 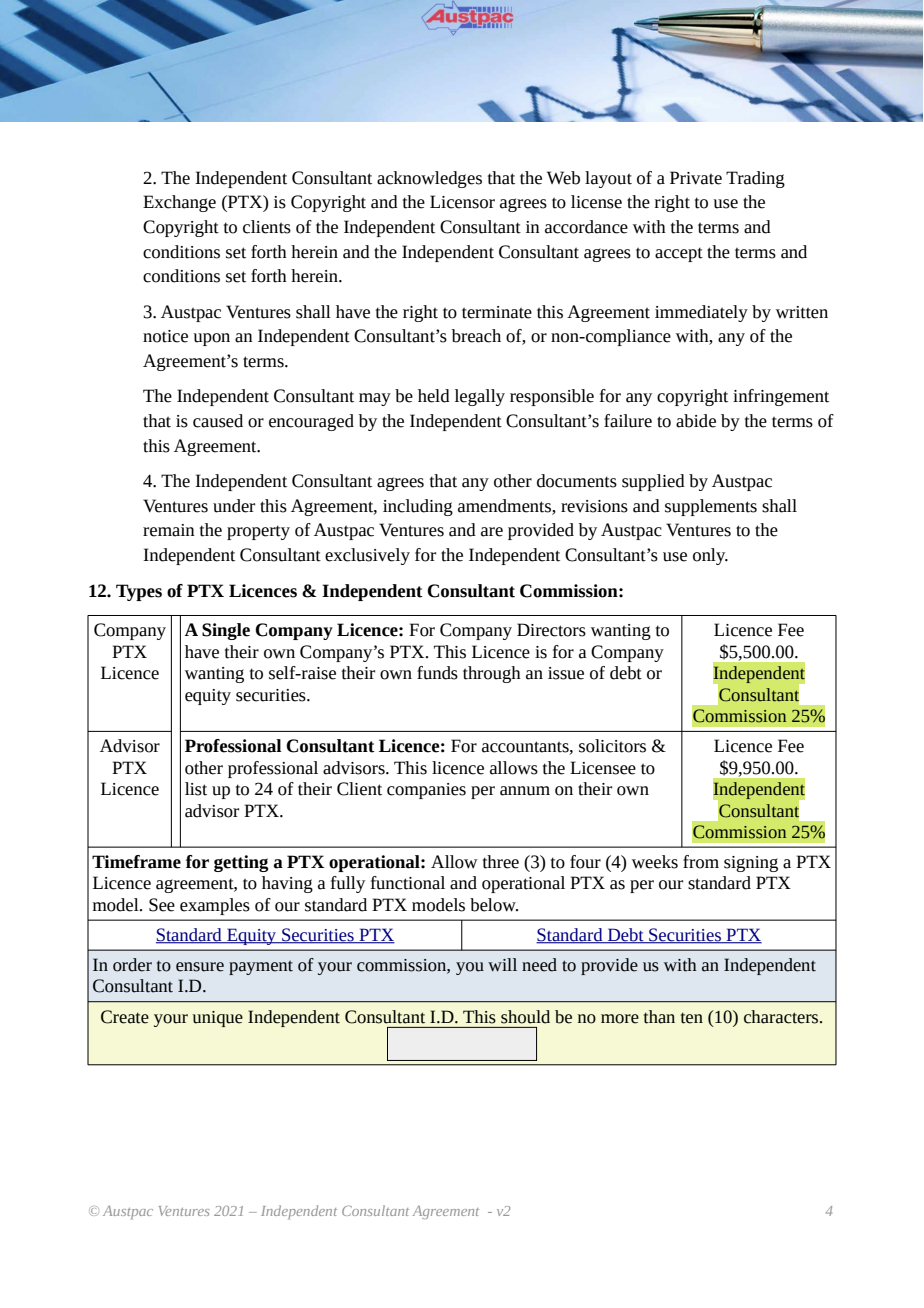 I want to click on than, so click(x=659, y=1017).
